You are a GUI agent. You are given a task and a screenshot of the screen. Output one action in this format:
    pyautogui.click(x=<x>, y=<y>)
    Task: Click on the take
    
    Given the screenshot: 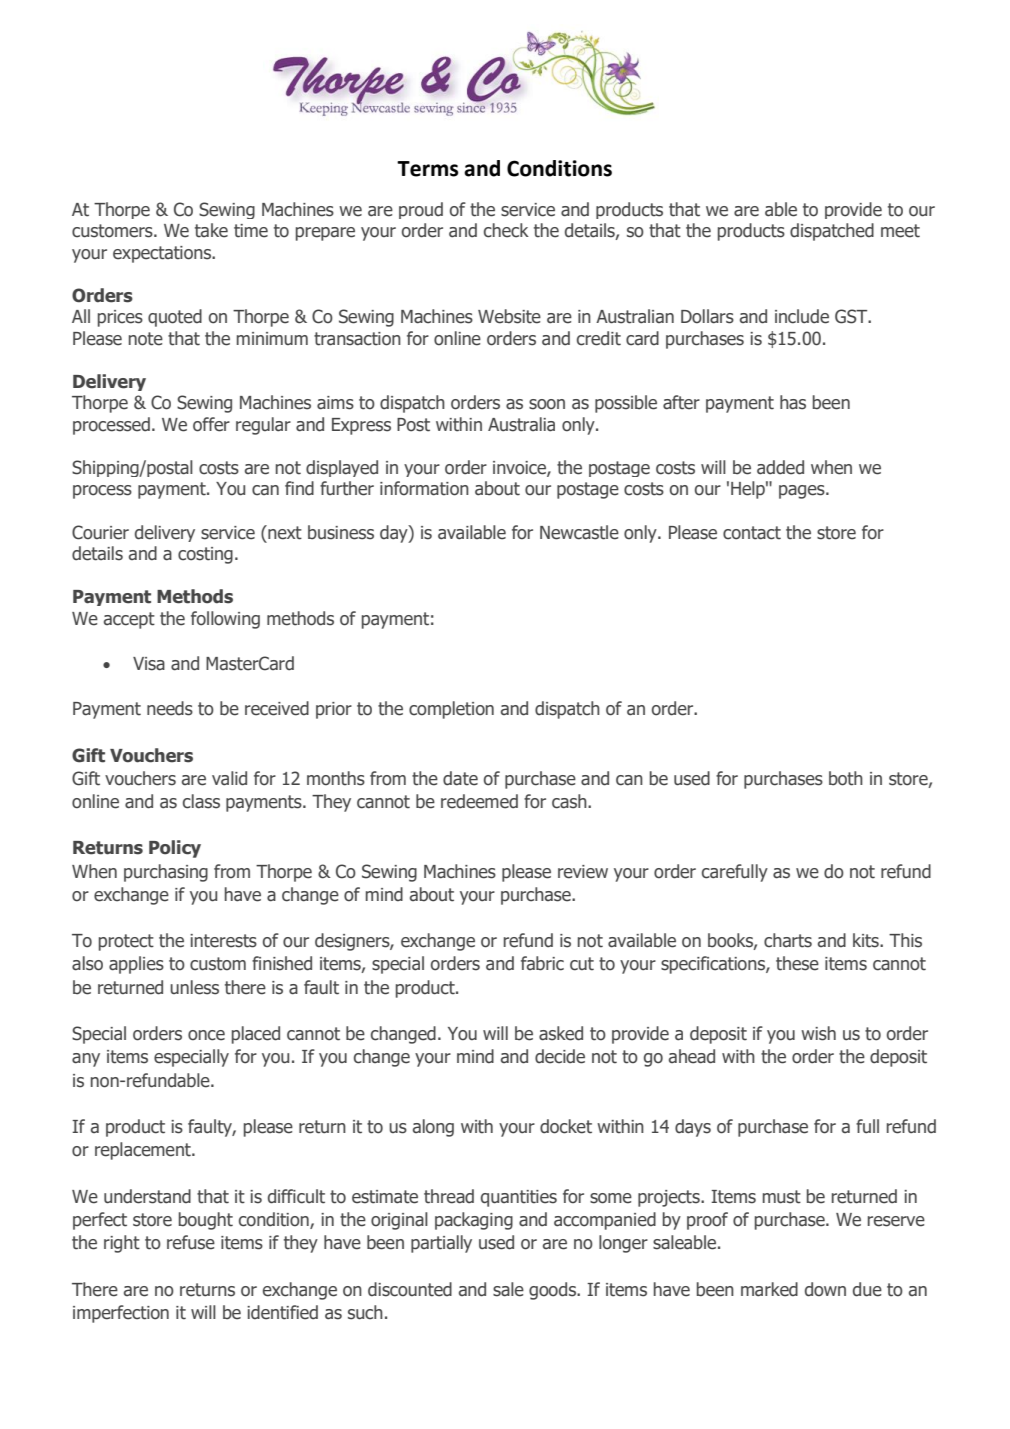 What is the action you would take?
    pyautogui.click(x=211, y=230)
